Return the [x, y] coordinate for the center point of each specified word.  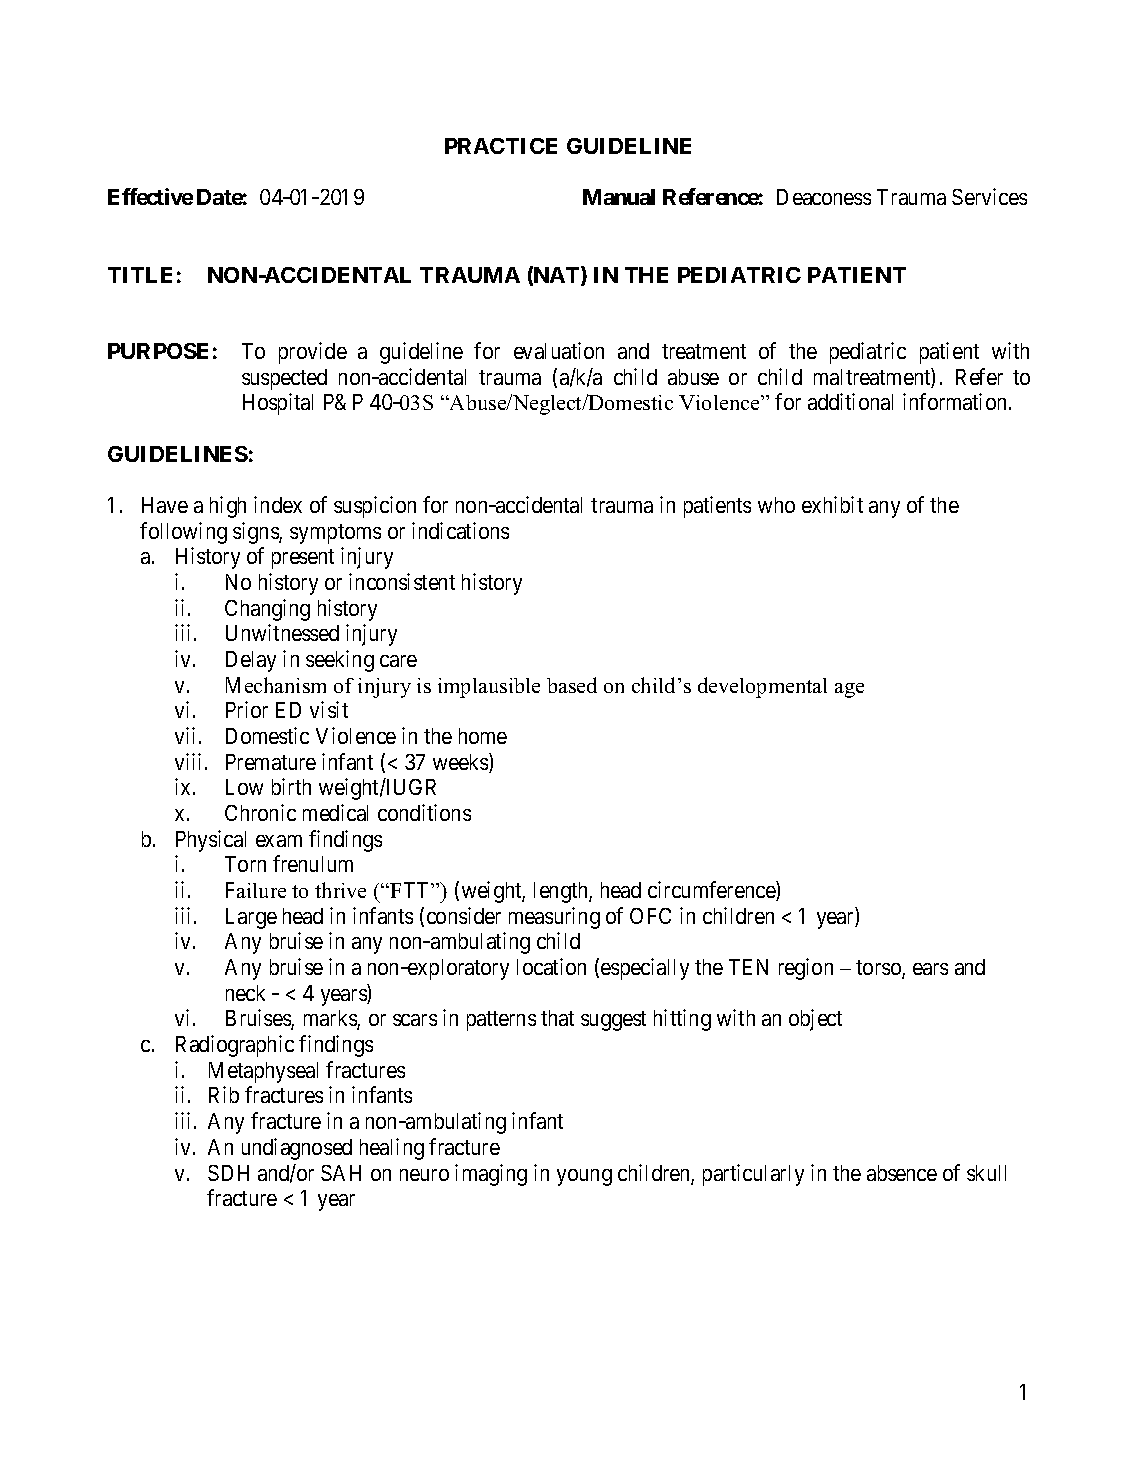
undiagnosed [297, 1149]
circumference [712, 891]
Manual [619, 197]
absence [902, 1173]
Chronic [260, 812]
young [584, 1177]
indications [460, 530]
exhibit [832, 504]
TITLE [140, 275]
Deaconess [824, 197]
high [228, 507]
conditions [424, 812]
